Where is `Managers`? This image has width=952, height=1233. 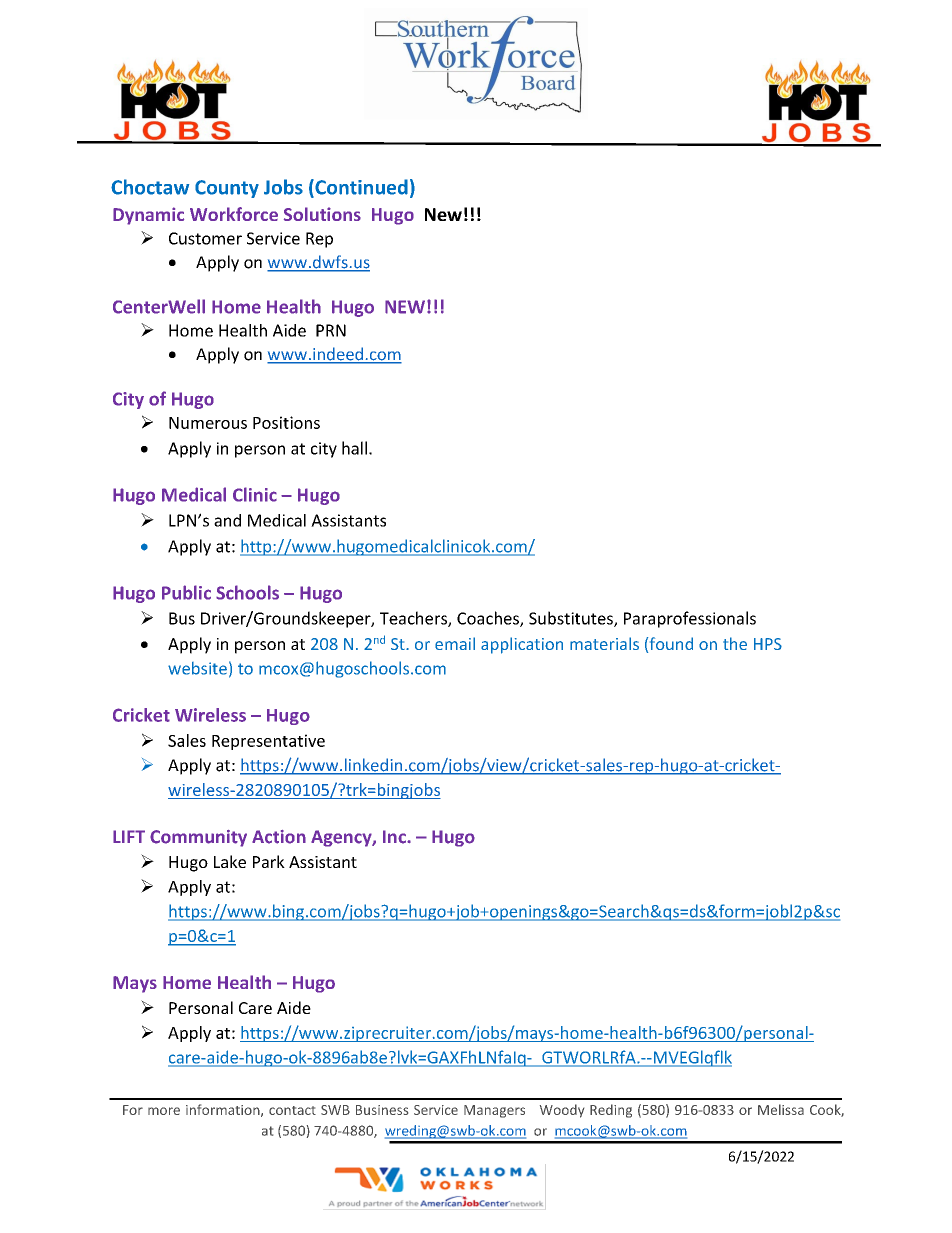 Managers is located at coordinates (494, 1111).
